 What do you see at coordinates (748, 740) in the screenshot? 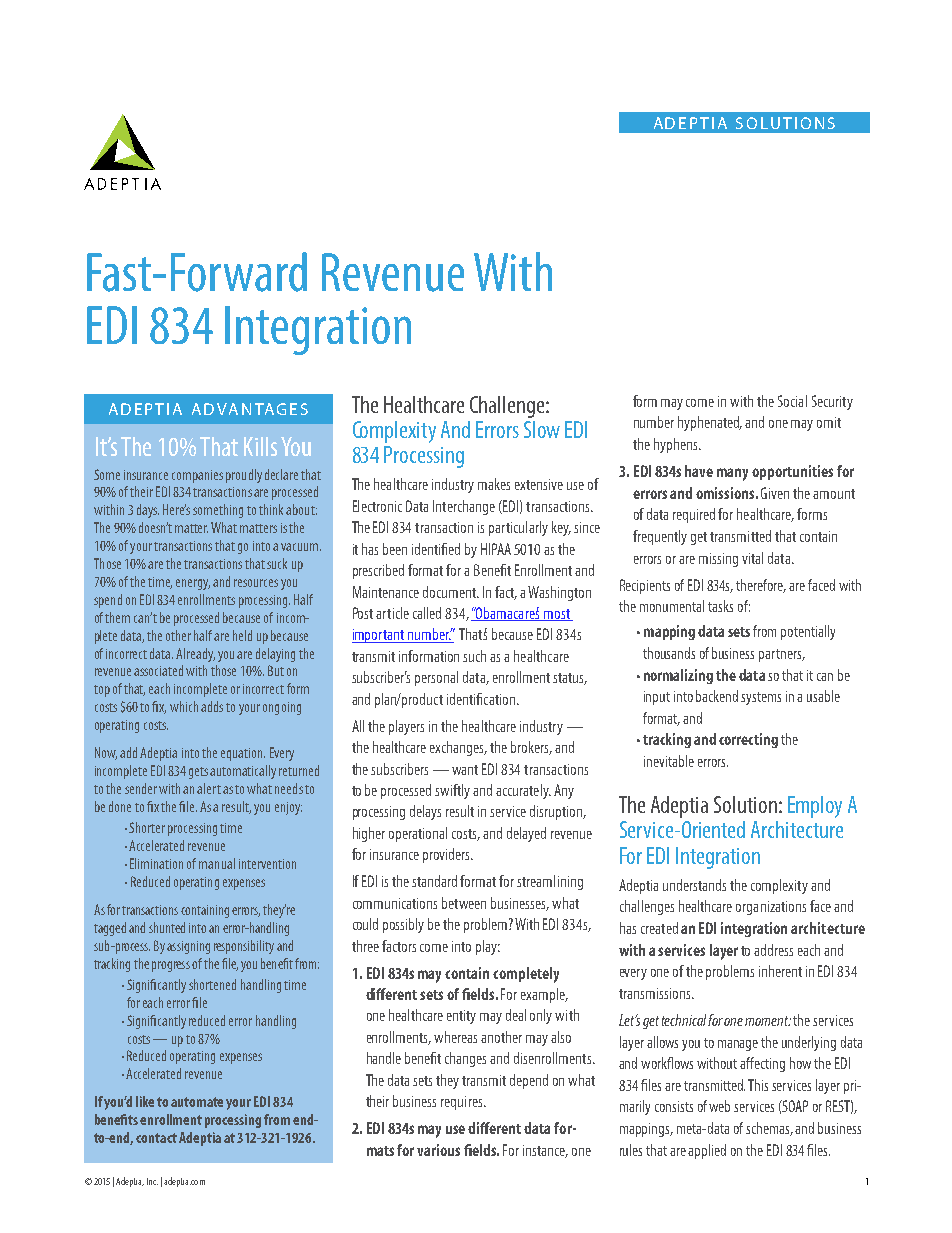
I see `correcting` at bounding box center [748, 740].
